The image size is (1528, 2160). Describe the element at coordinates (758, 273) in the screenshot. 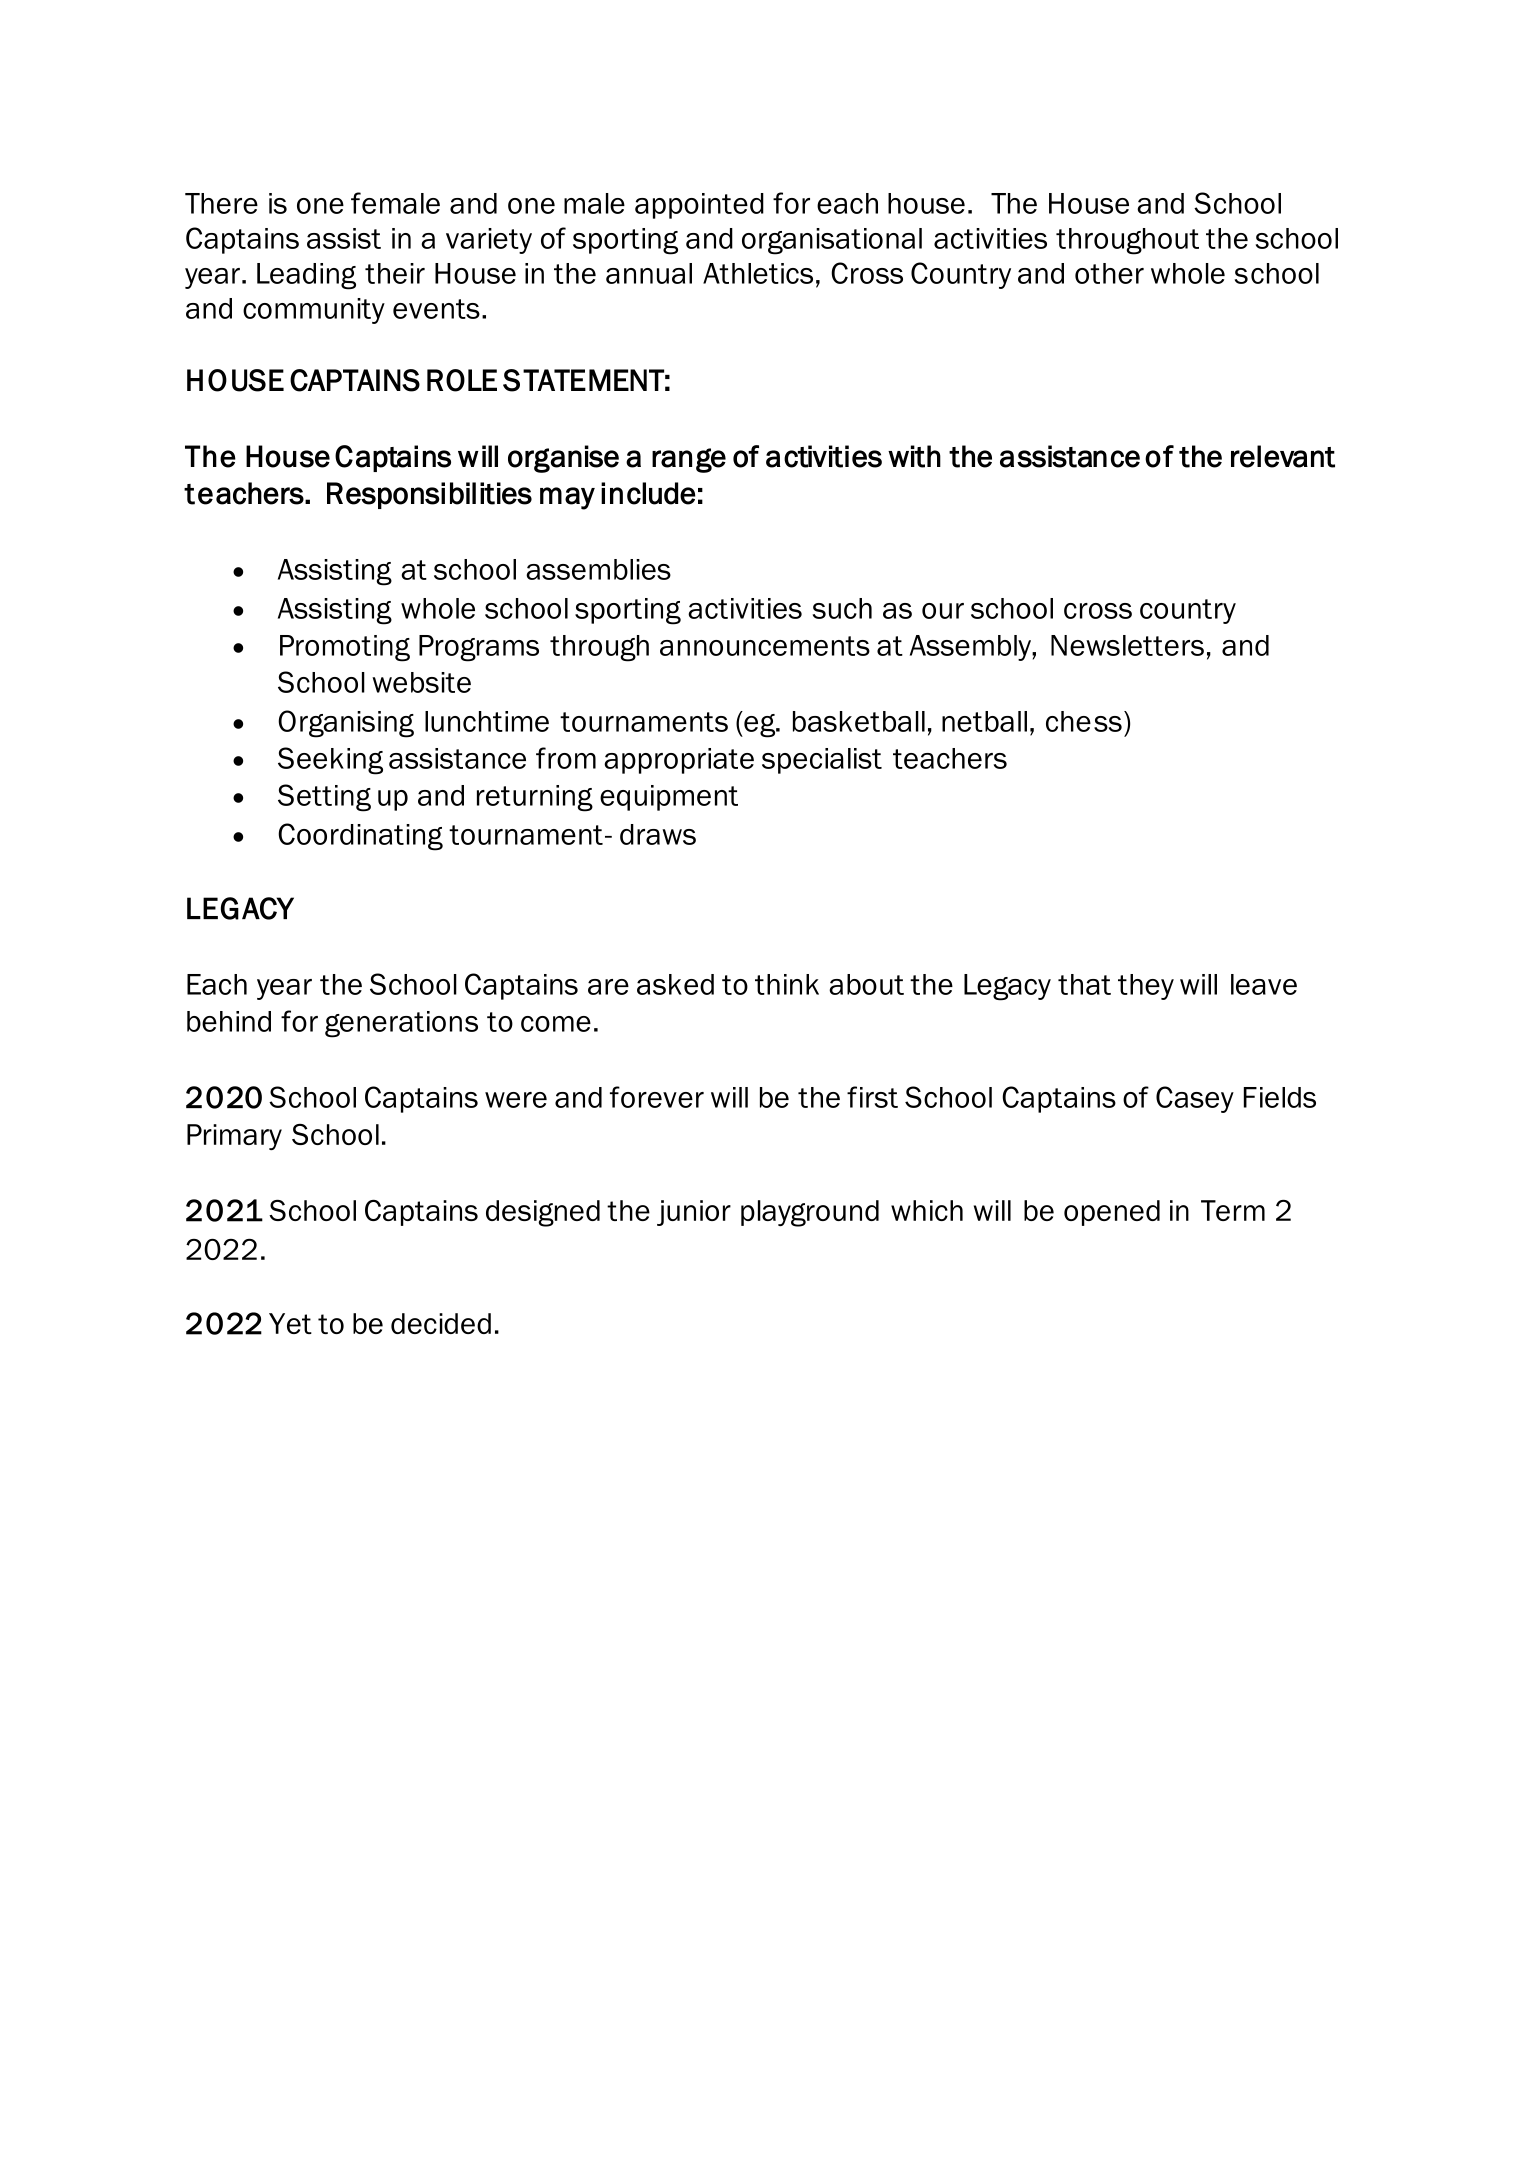

I see `Athletics` at that location.
